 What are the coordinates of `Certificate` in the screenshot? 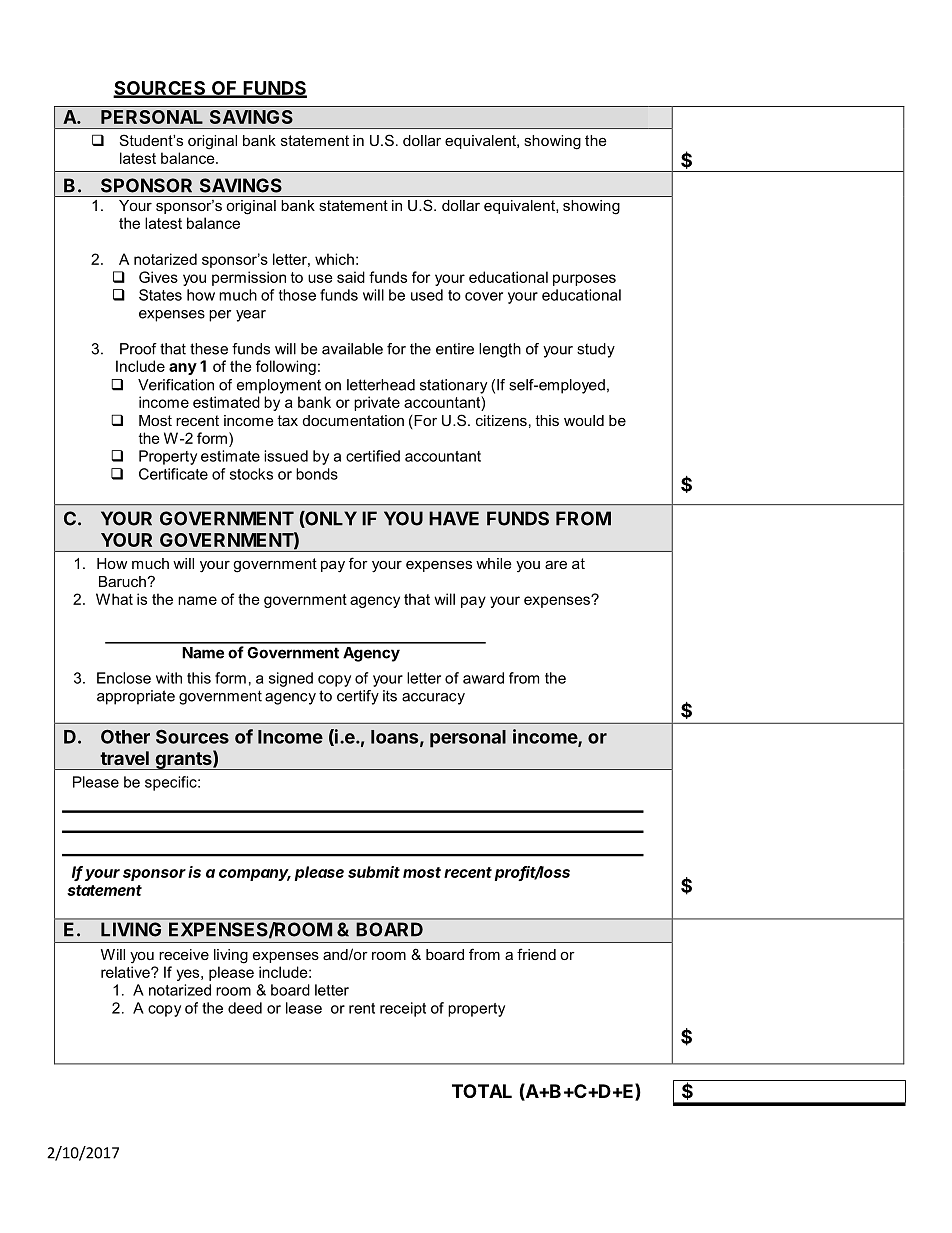 It's located at (173, 474).
